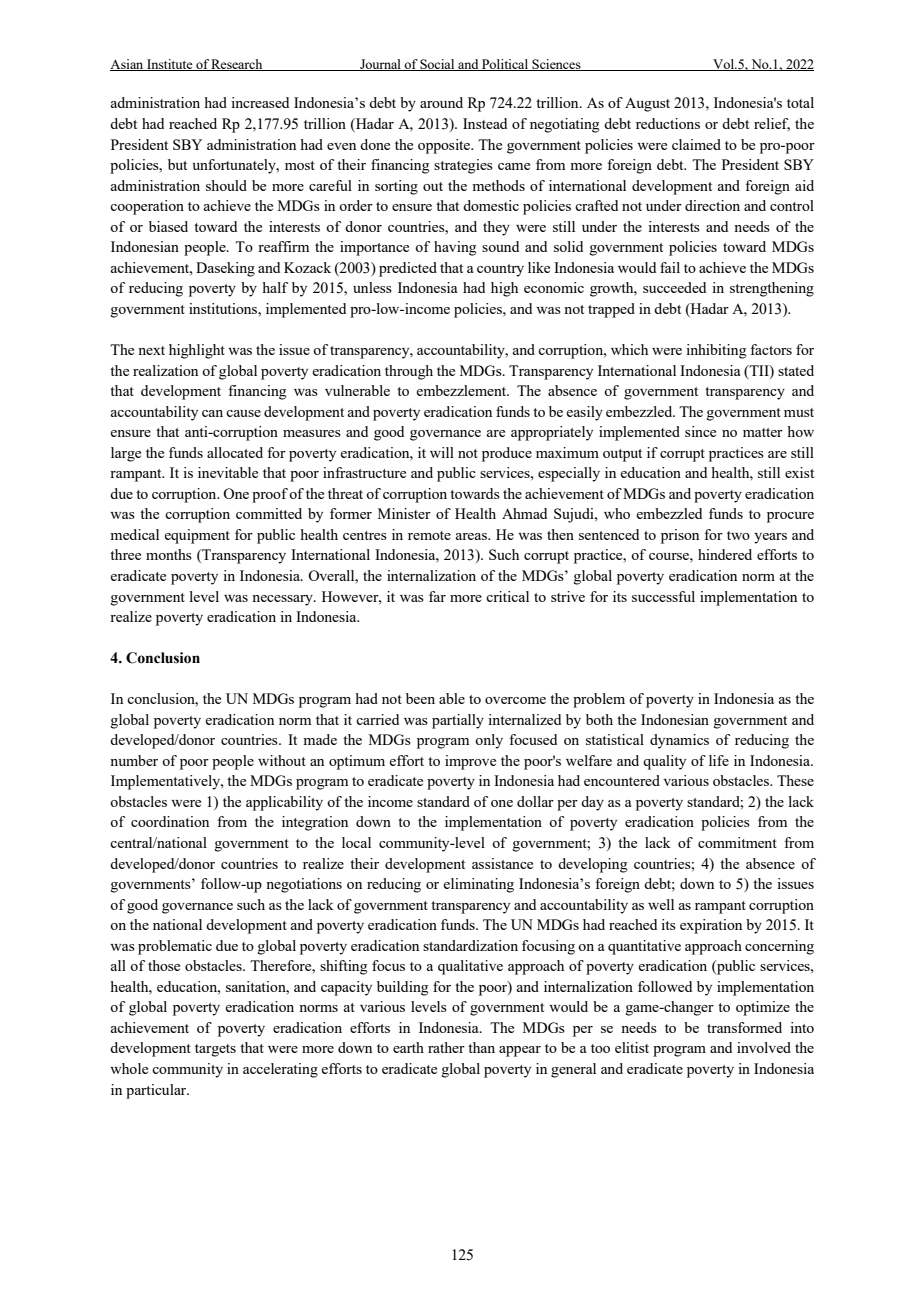 Image resolution: width=924 pixels, height=1308 pixels. I want to click on critical, so click(507, 596).
